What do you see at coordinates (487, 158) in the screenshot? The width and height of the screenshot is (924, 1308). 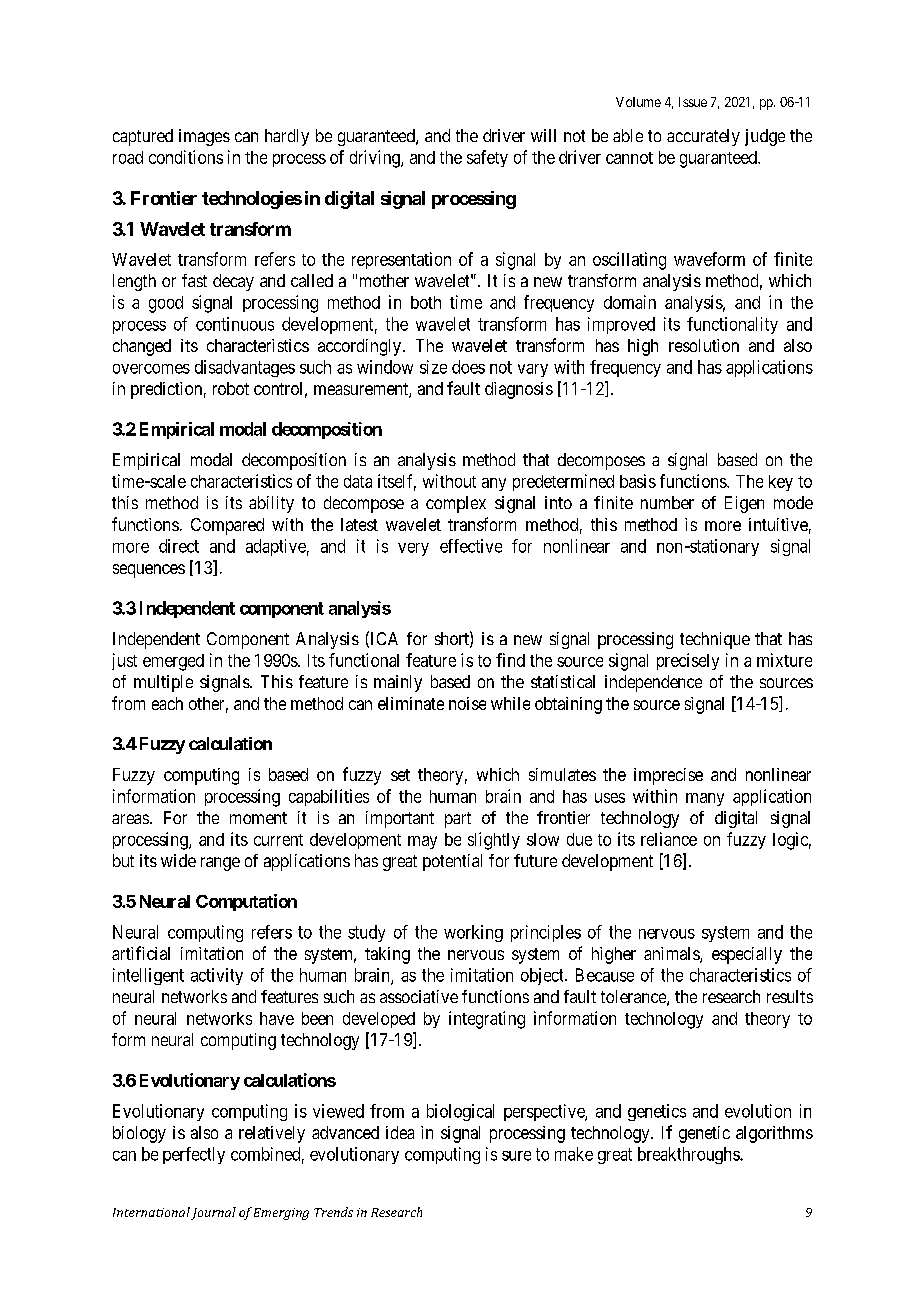 I see `safety` at bounding box center [487, 158].
